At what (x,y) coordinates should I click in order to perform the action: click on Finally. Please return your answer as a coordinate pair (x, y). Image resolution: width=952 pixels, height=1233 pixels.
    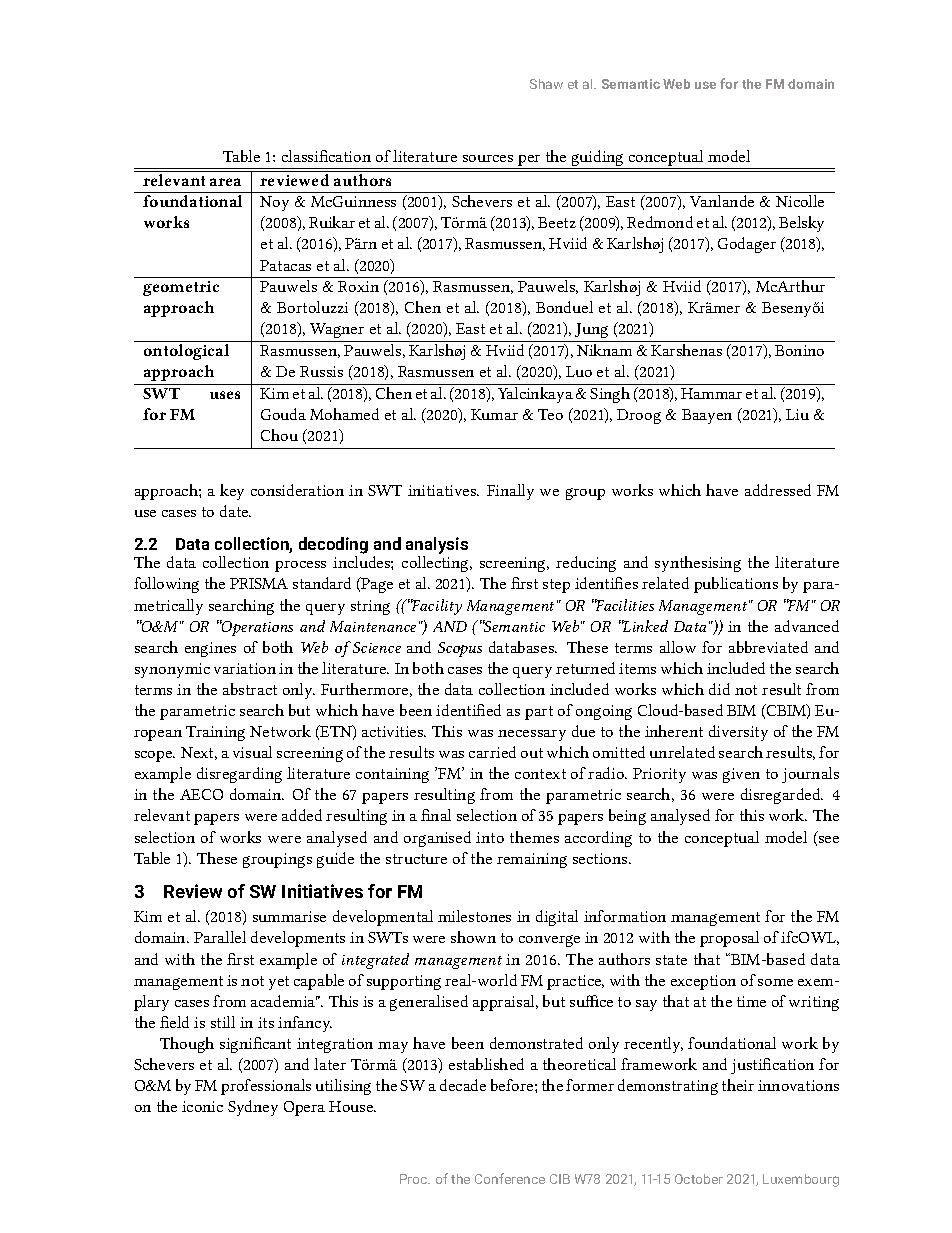
    Looking at the image, I should click on (510, 492).
